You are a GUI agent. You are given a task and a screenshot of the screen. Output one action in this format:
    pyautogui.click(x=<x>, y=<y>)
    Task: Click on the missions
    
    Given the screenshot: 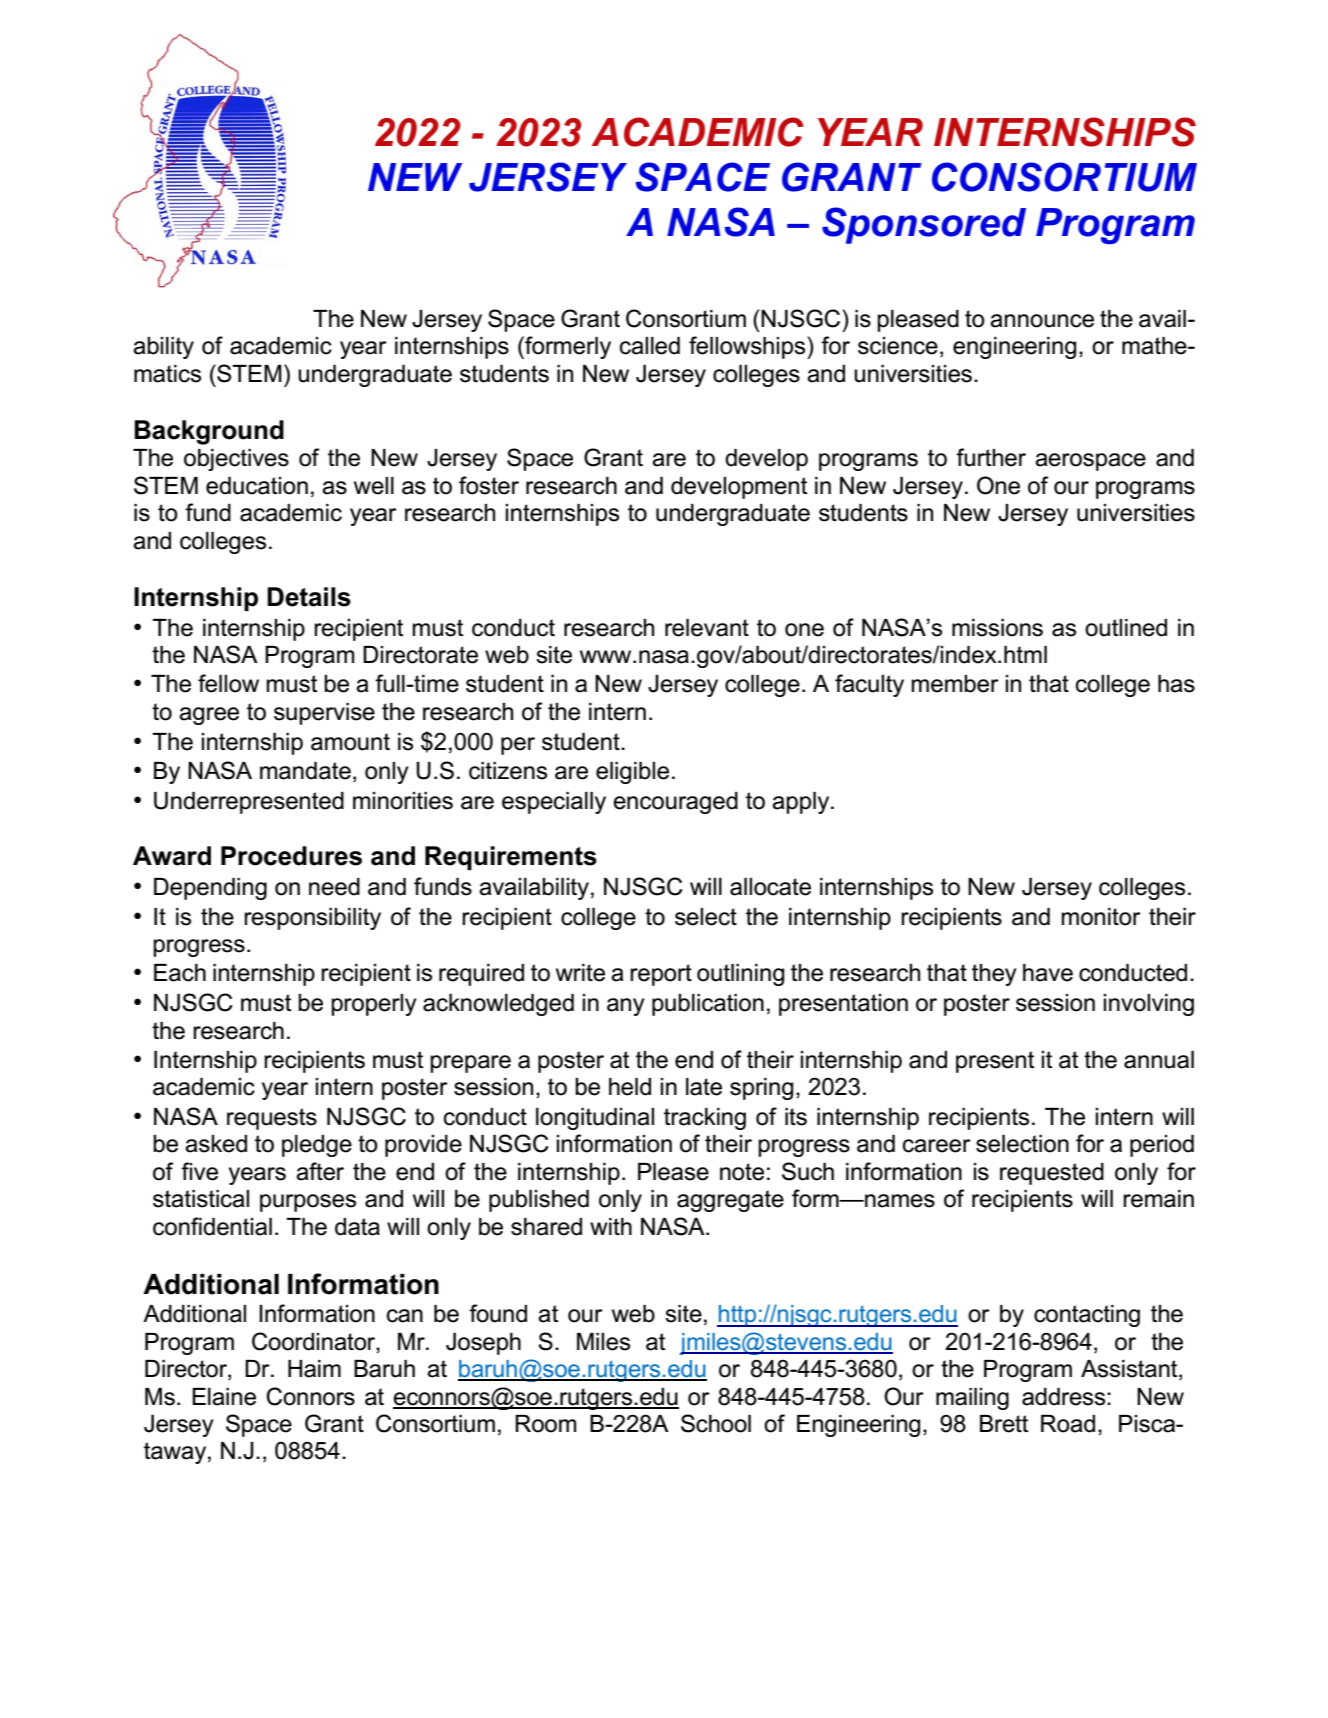 What is the action you would take?
    pyautogui.click(x=997, y=628)
